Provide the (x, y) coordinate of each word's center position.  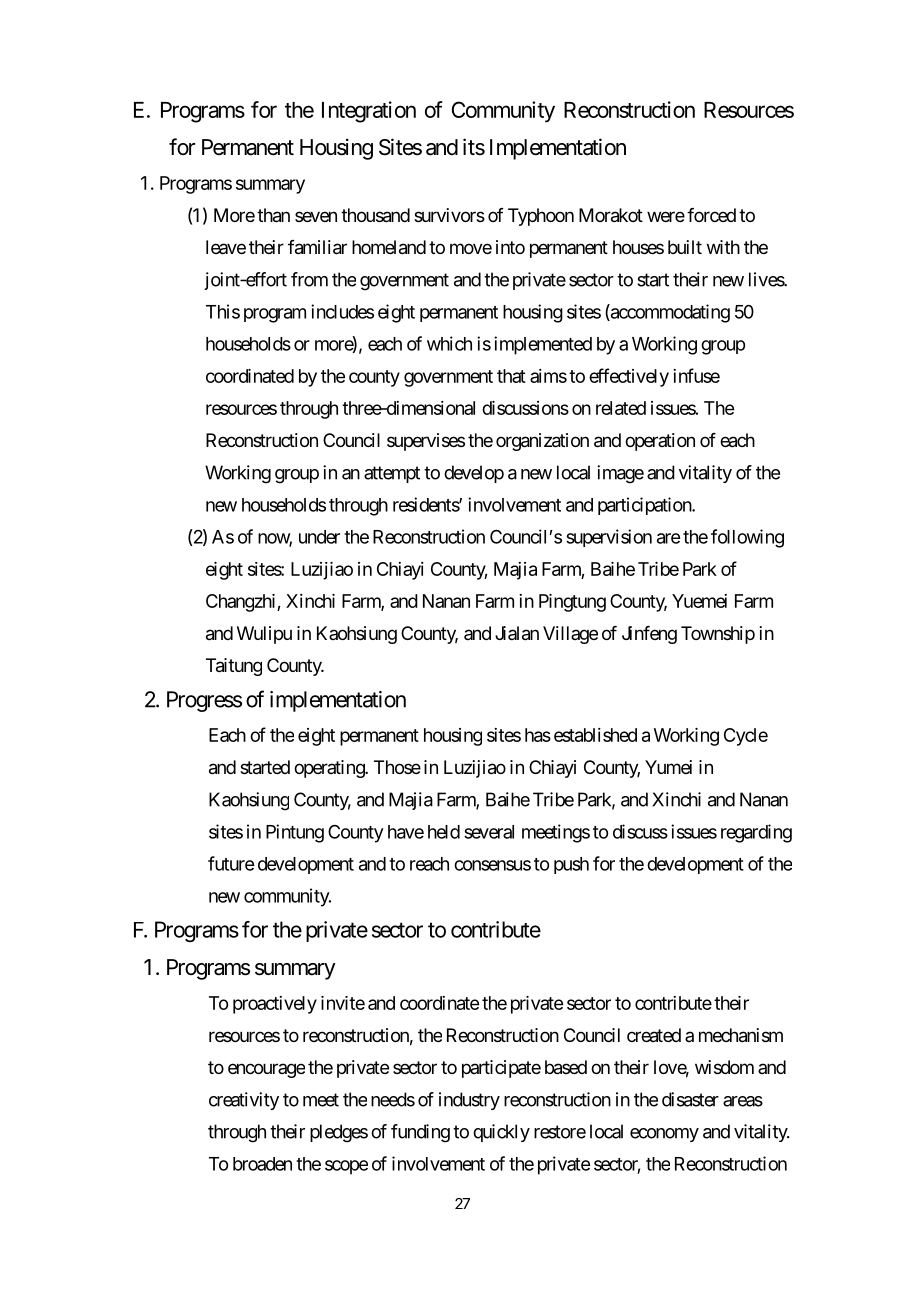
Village (570, 635)
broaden (262, 1164)
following (747, 538)
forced (711, 215)
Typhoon (541, 217)
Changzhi (242, 603)
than (273, 215)
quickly (501, 1133)
